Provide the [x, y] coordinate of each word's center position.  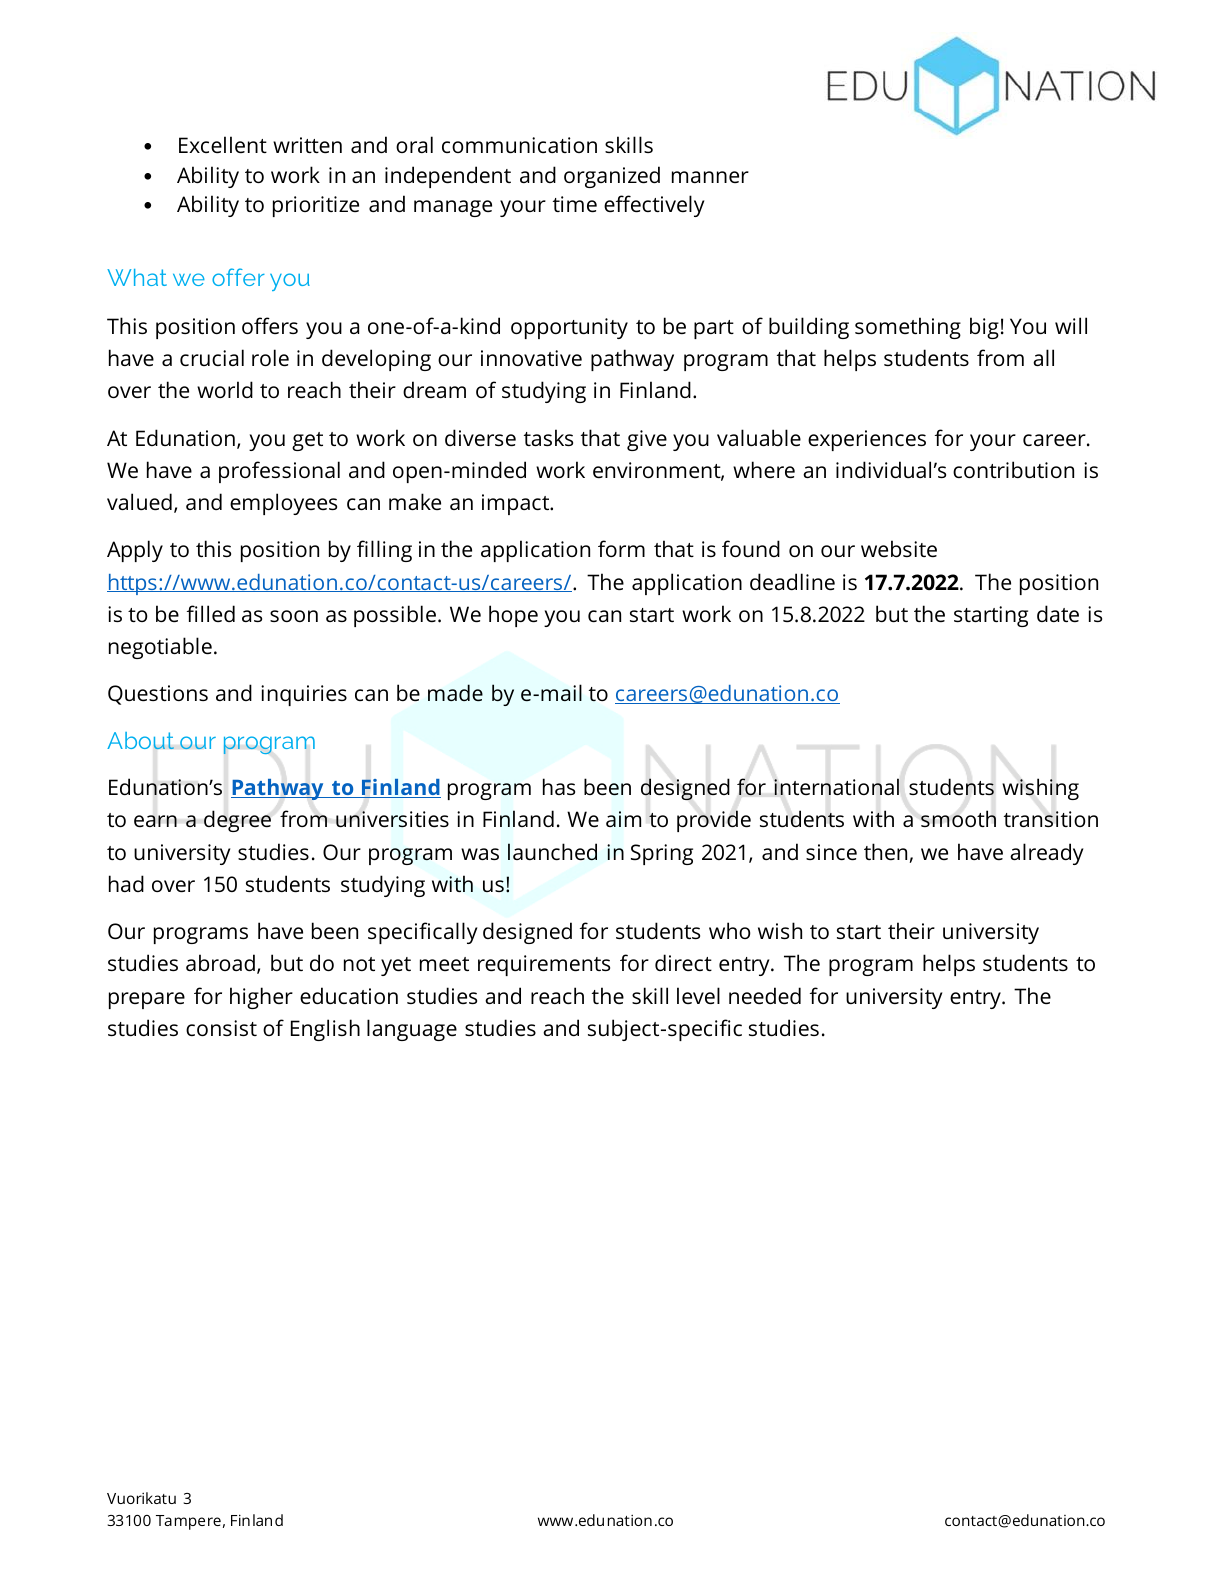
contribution [1013, 469]
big [984, 328]
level [698, 995]
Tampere [188, 1522]
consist [221, 1028]
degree [237, 821]
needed [765, 995]
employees [283, 504]
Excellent [223, 144]
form [621, 548]
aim [623, 819]
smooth [958, 818]
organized [612, 177]
